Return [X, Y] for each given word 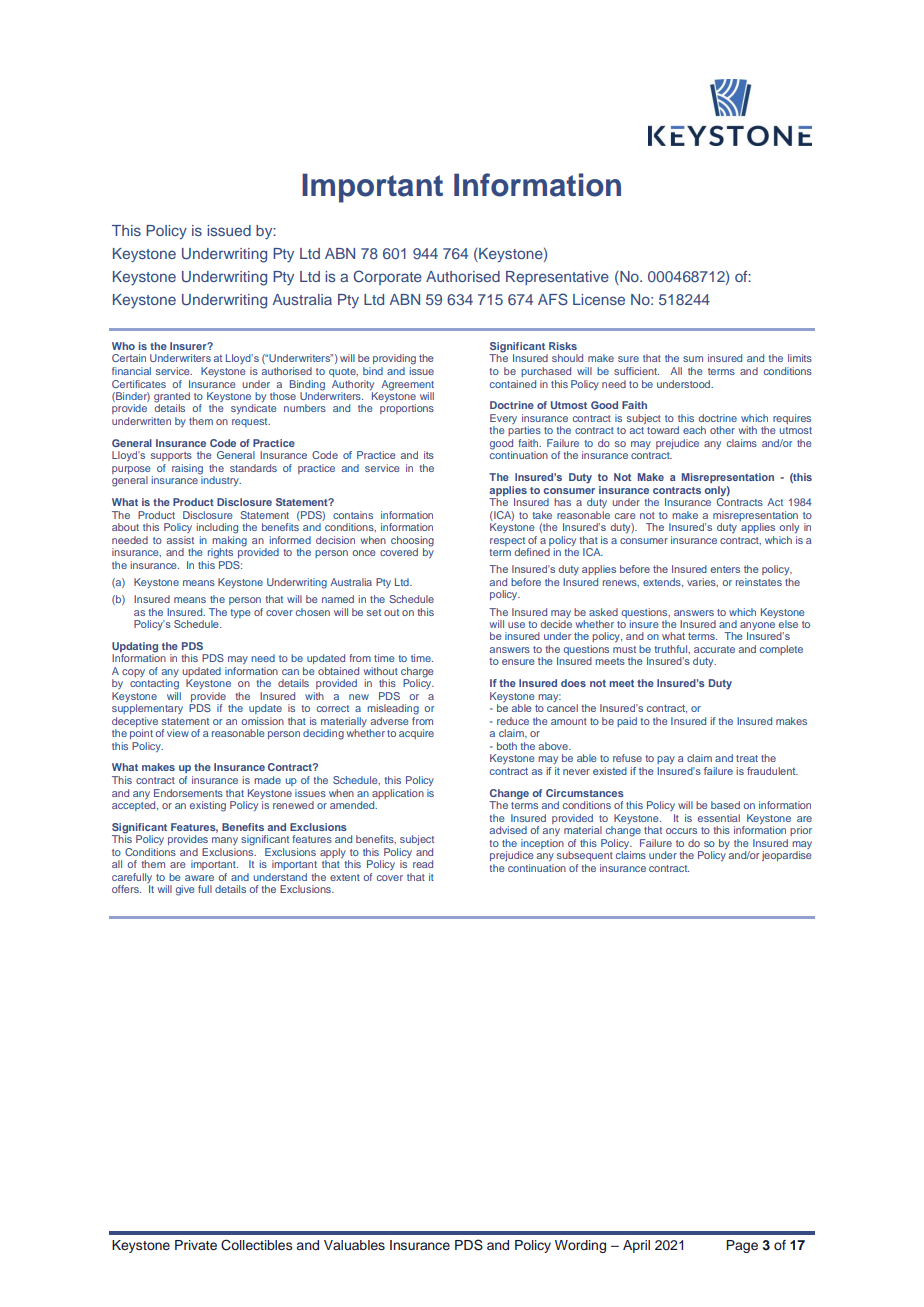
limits [800, 358]
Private [196, 1245]
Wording [580, 1246]
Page [742, 1246]
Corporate [387, 277]
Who [123, 346]
